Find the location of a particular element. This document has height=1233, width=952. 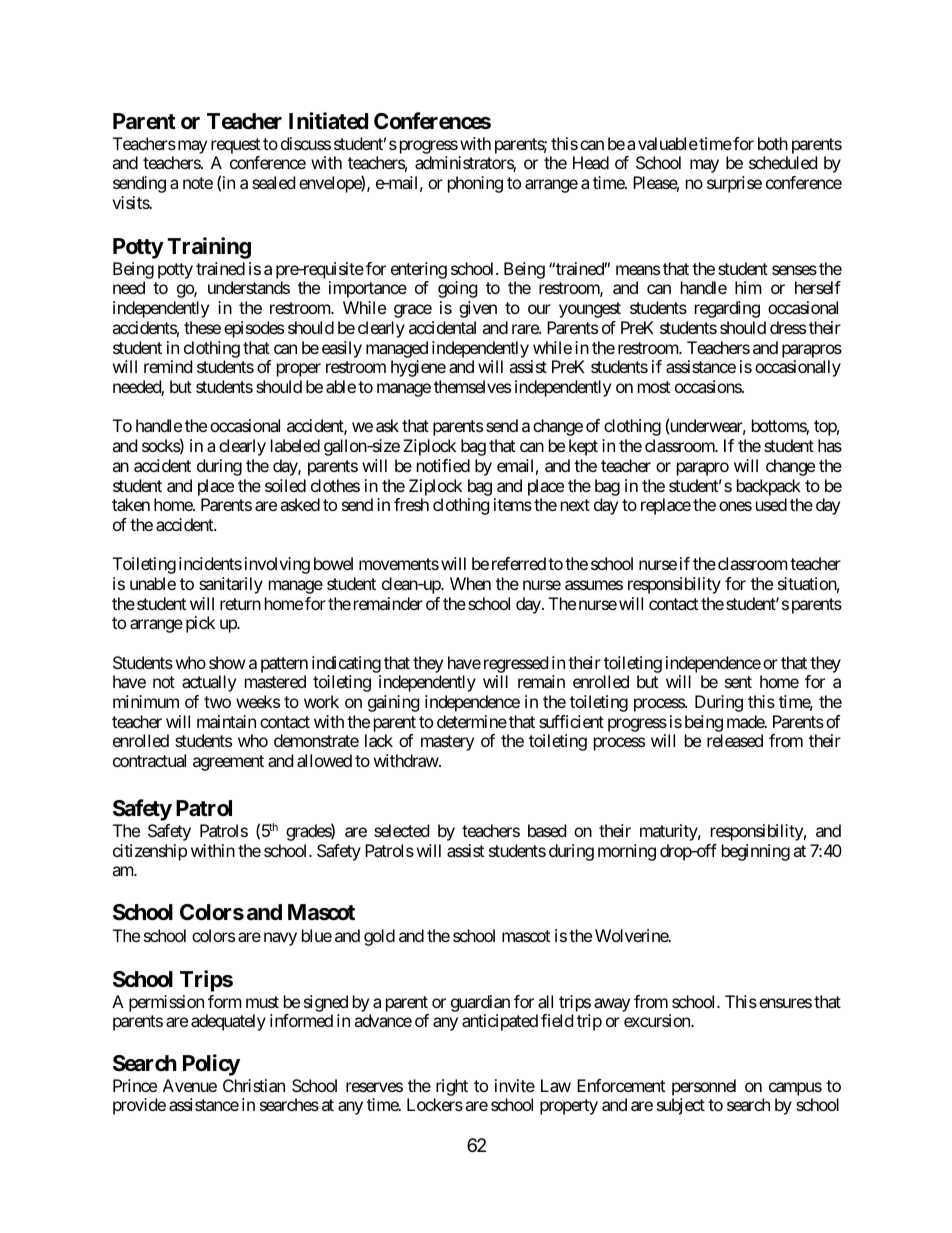

personnel is located at coordinates (704, 1089).
